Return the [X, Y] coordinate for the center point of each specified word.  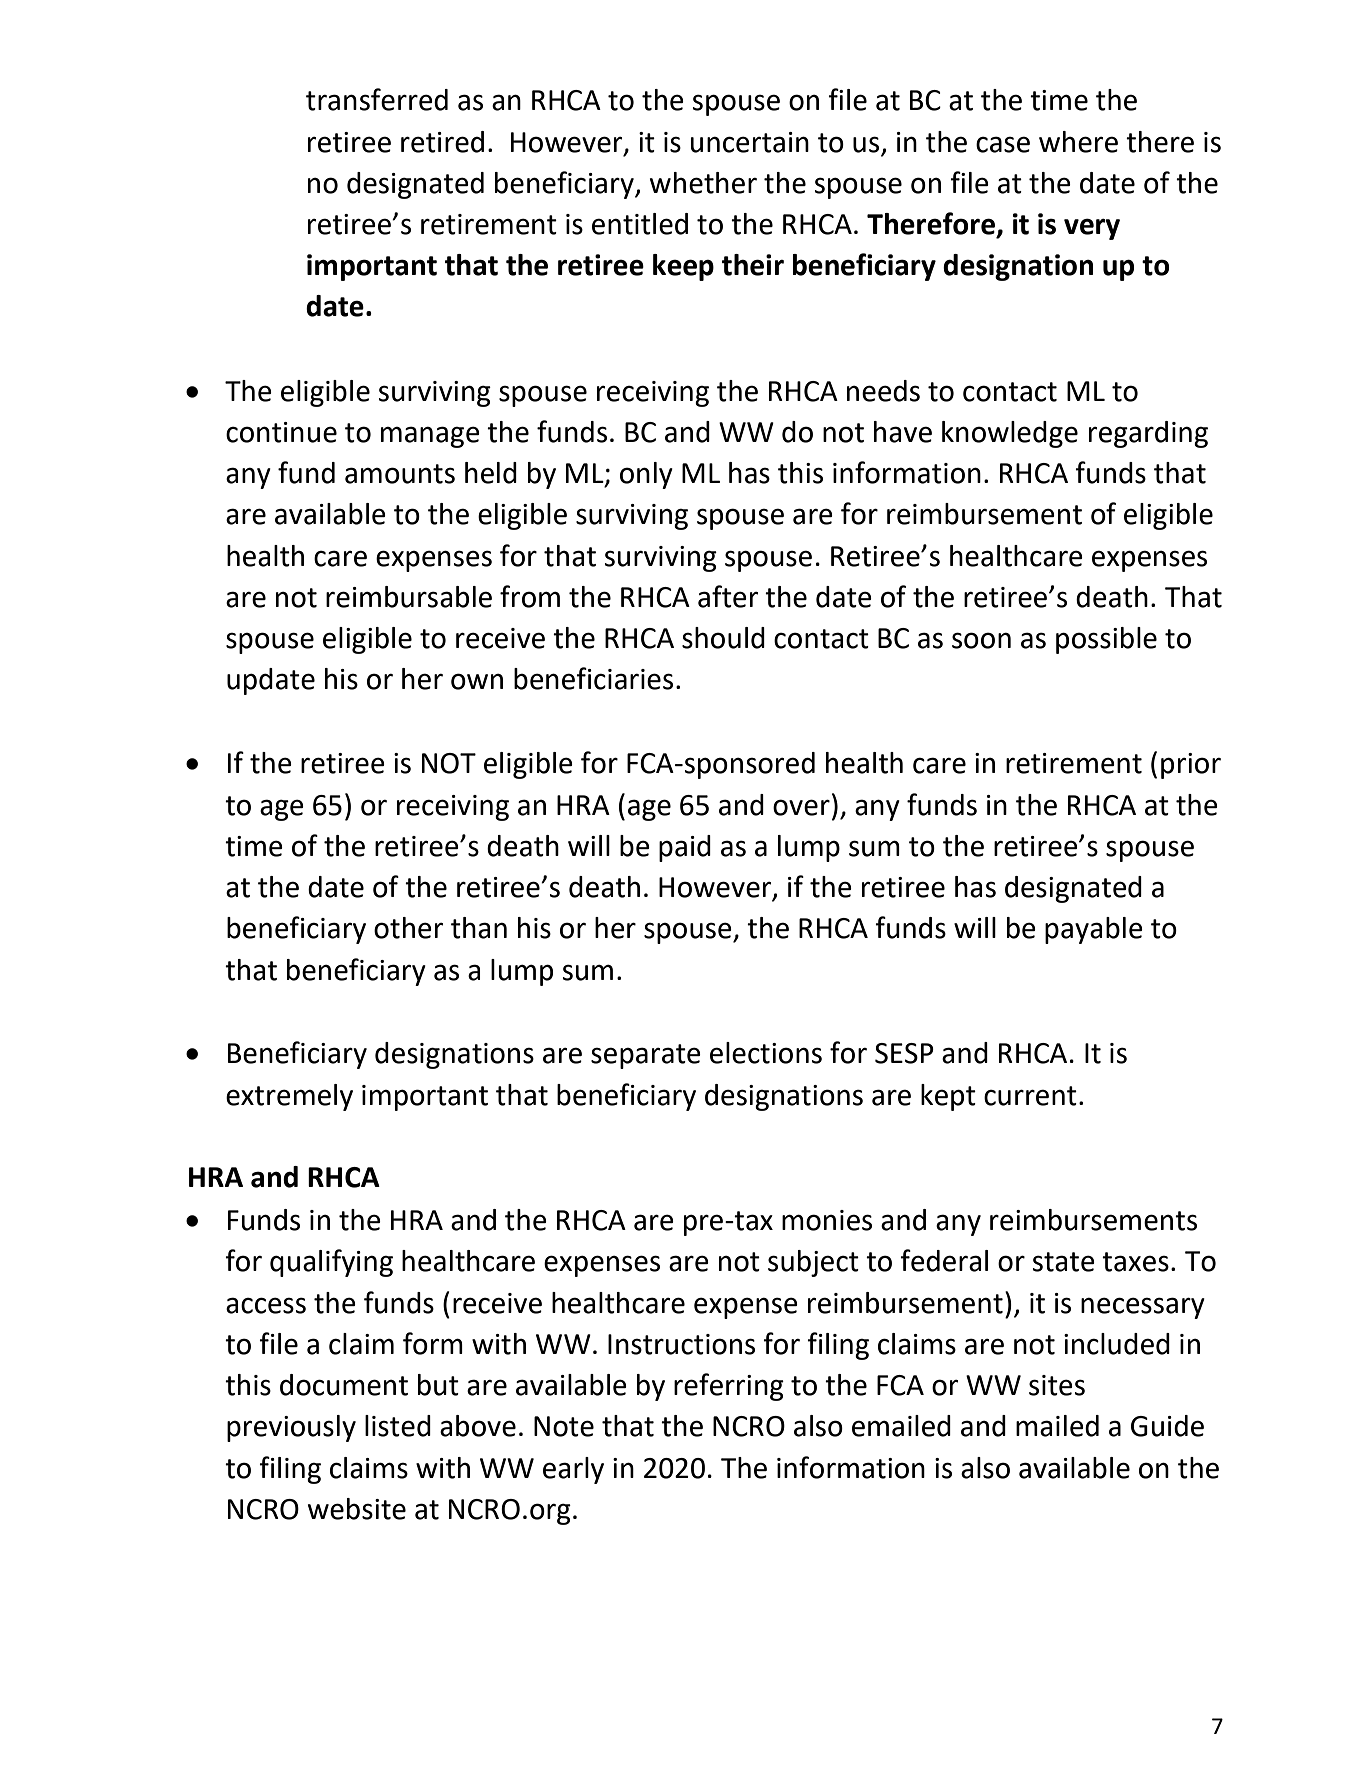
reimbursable [409, 597]
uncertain [749, 142]
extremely [289, 1097]
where [1078, 142]
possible [1106, 640]
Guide [1167, 1426]
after [728, 596]
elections [766, 1053]
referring [729, 1387]
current [1030, 1096]
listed [398, 1426]
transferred [377, 99]
